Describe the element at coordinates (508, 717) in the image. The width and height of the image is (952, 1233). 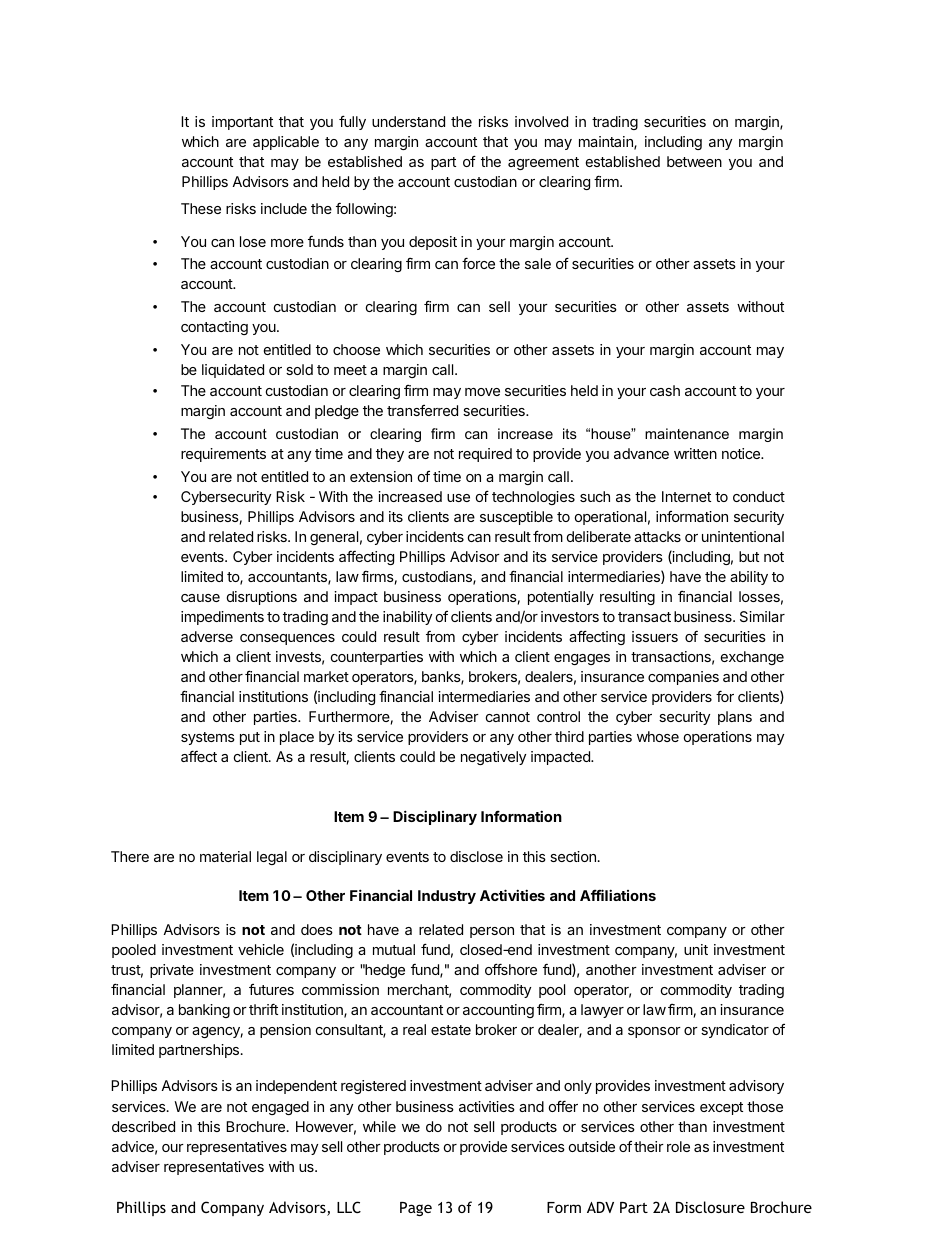
I see `cannot` at that location.
